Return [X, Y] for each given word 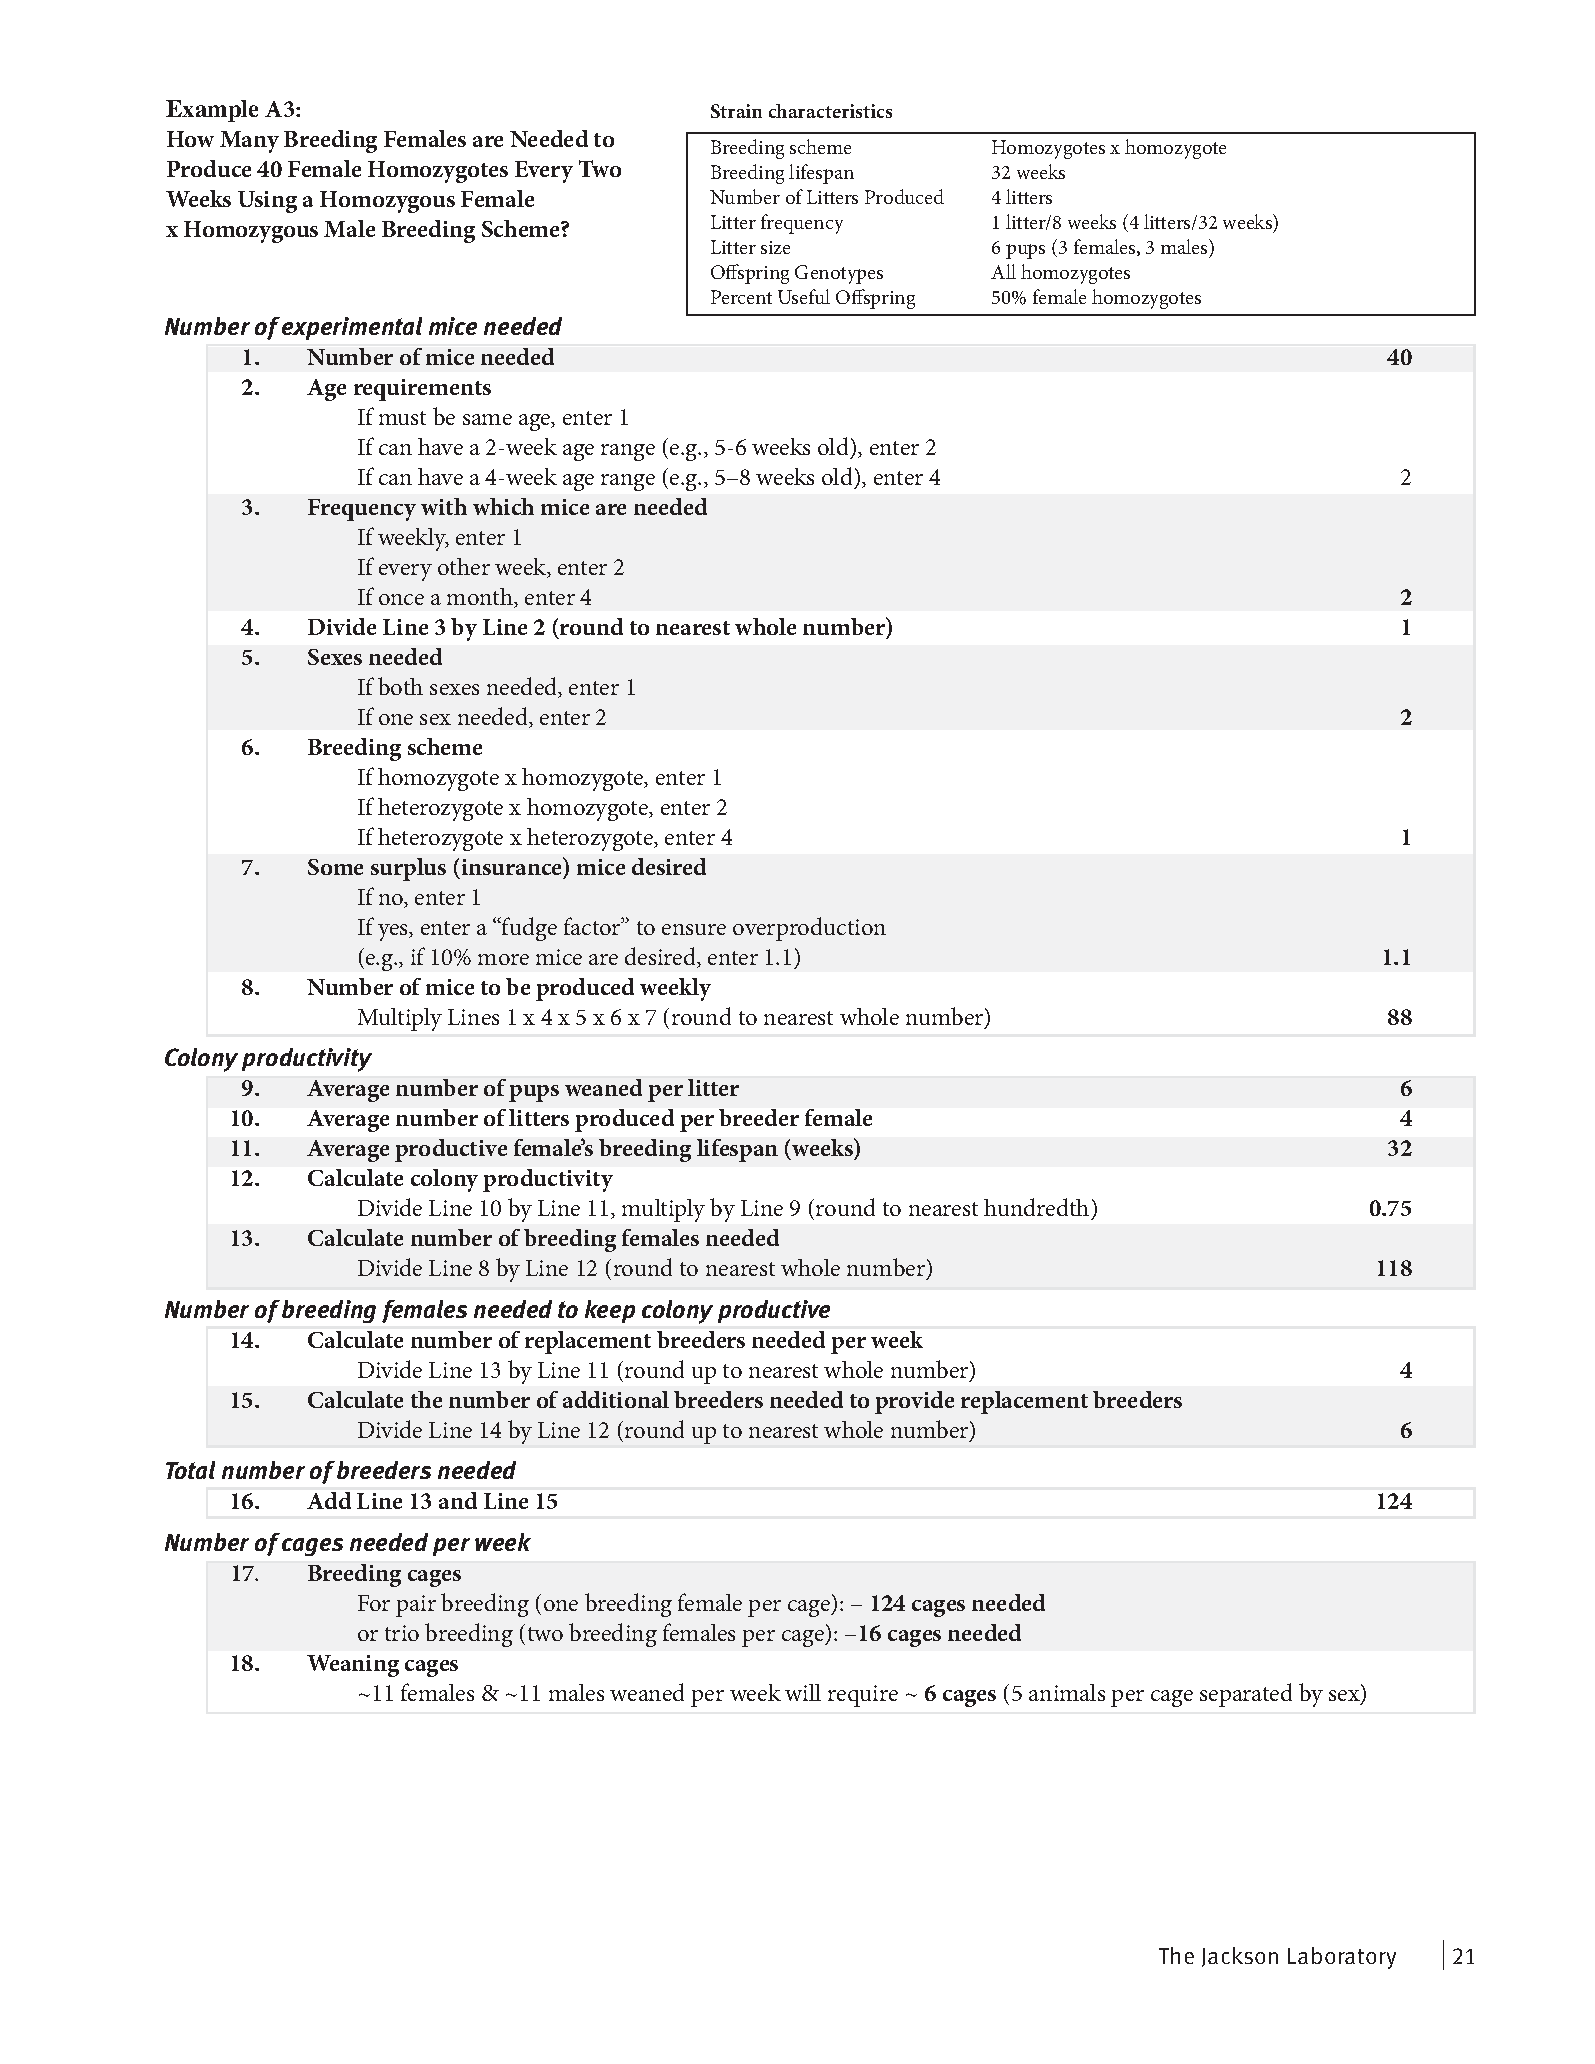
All [1003, 271]
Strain [736, 111]
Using [267, 202]
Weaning [353, 1666]
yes [394, 932]
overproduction [809, 929]
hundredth [1036, 1207]
